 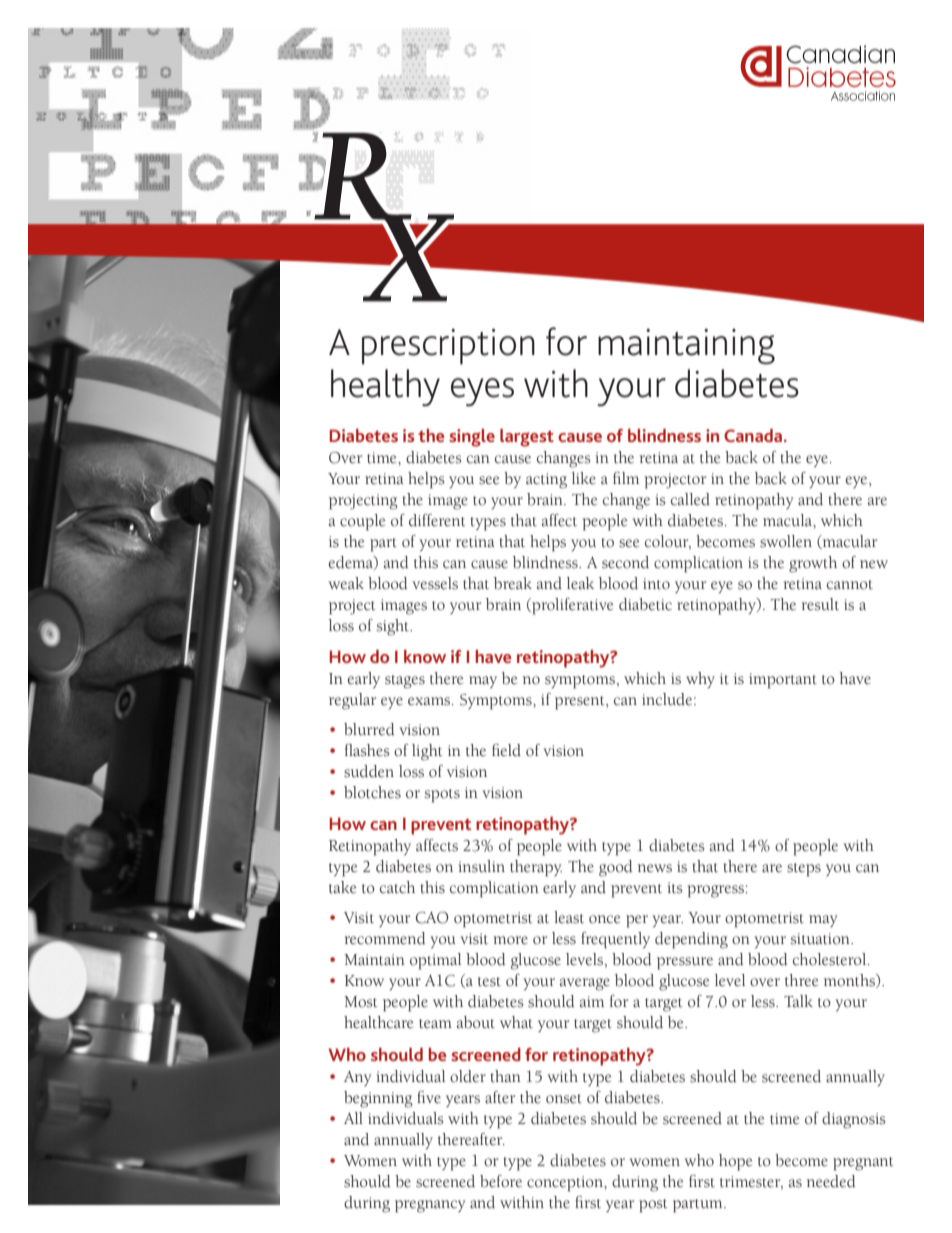 I want to click on CAO, so click(x=432, y=918).
